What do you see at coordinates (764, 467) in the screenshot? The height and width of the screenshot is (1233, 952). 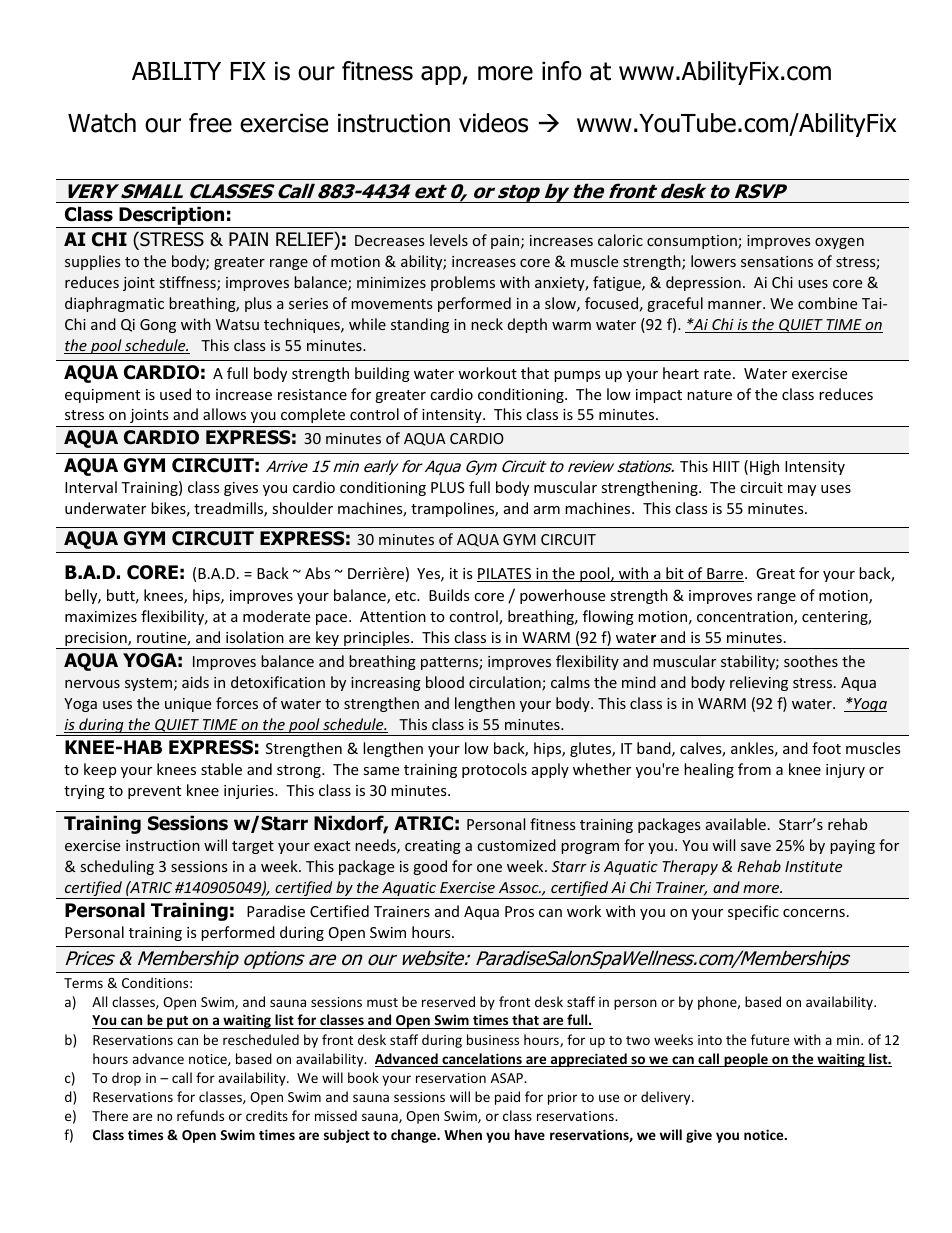 I see `High` at bounding box center [764, 467].
